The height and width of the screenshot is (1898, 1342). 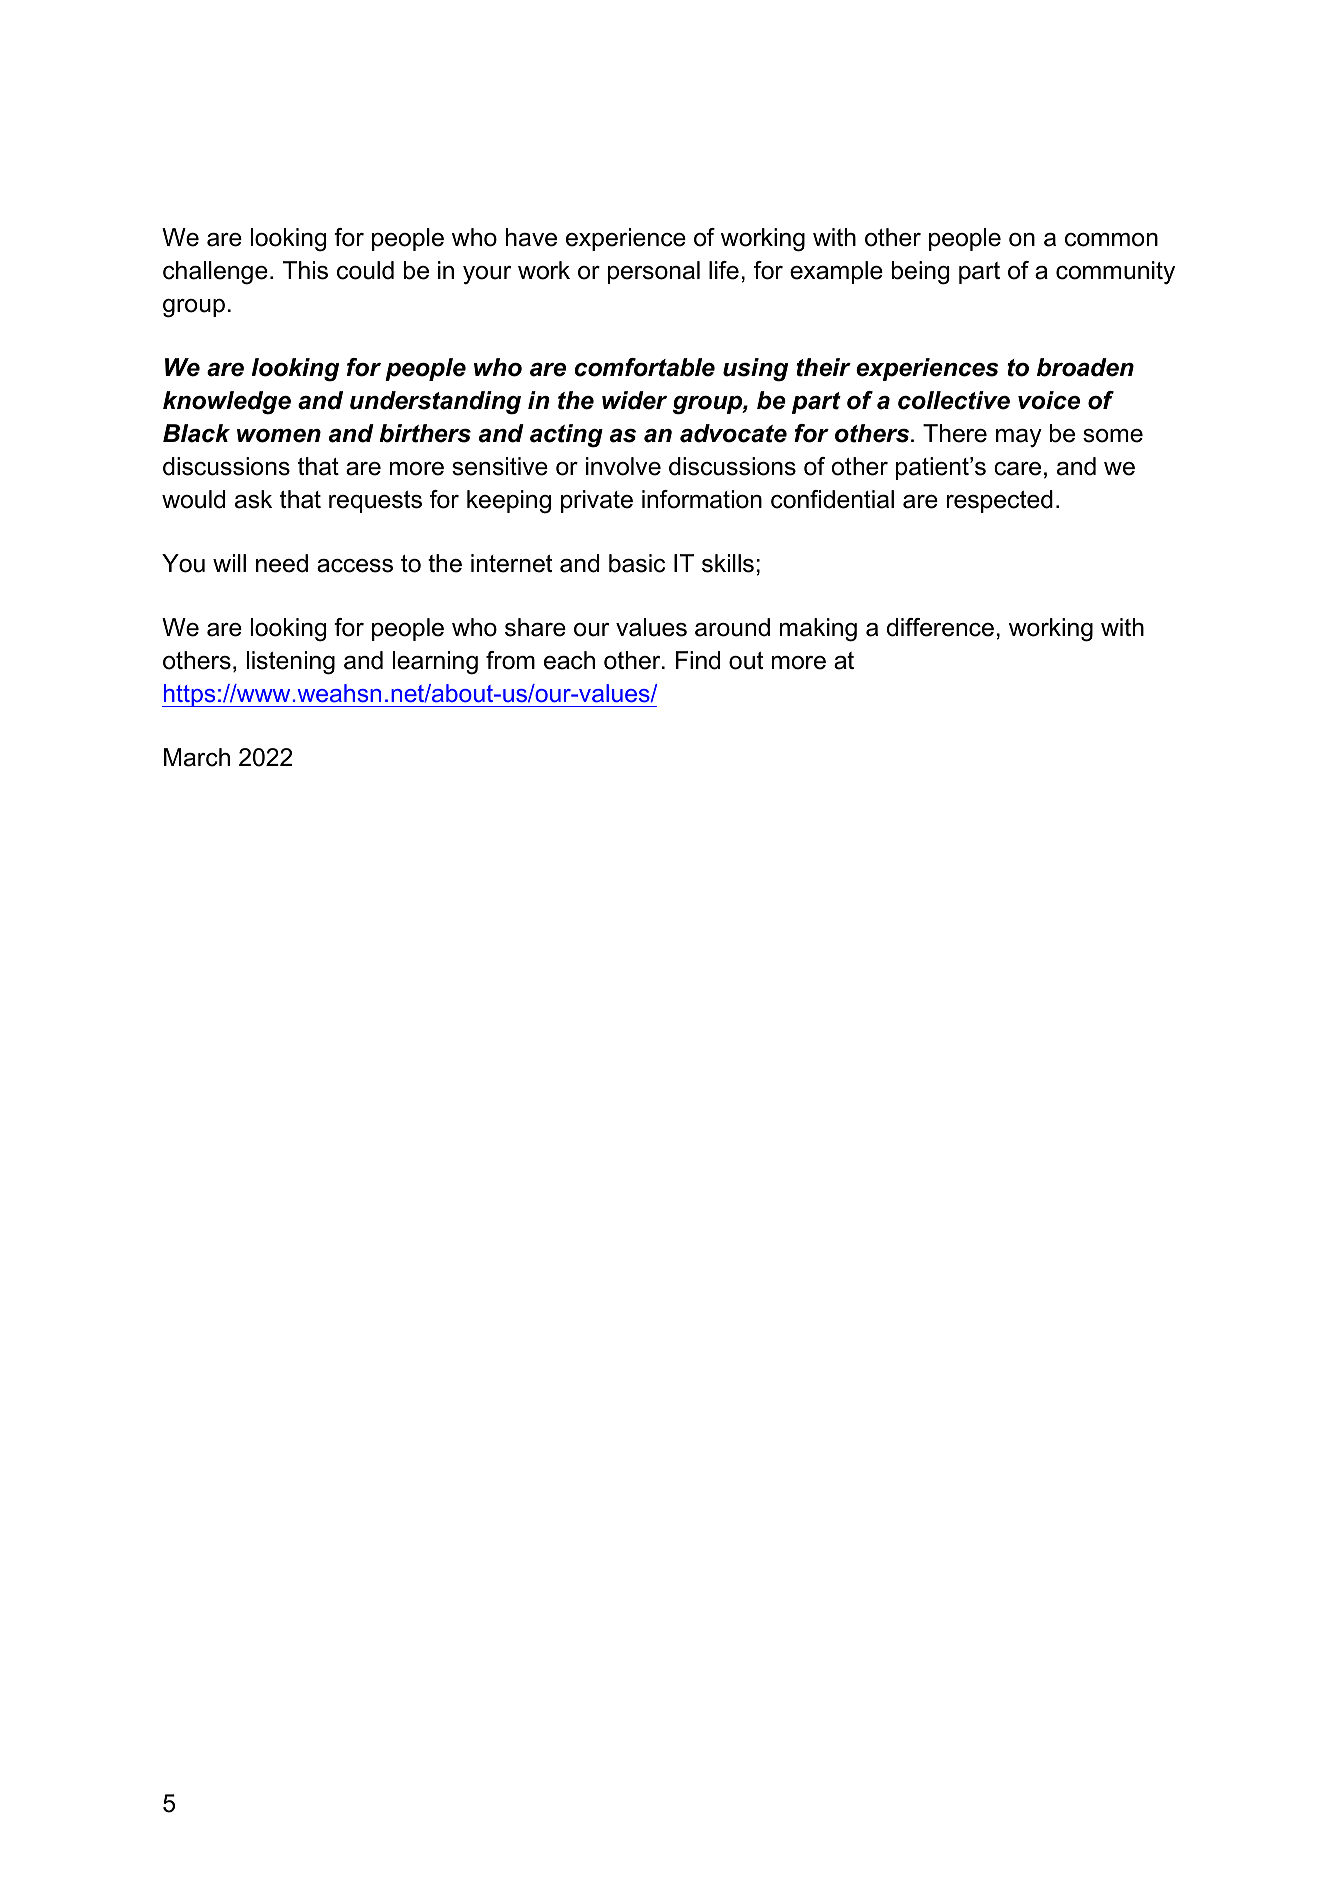 I want to click on March, so click(x=197, y=757).
